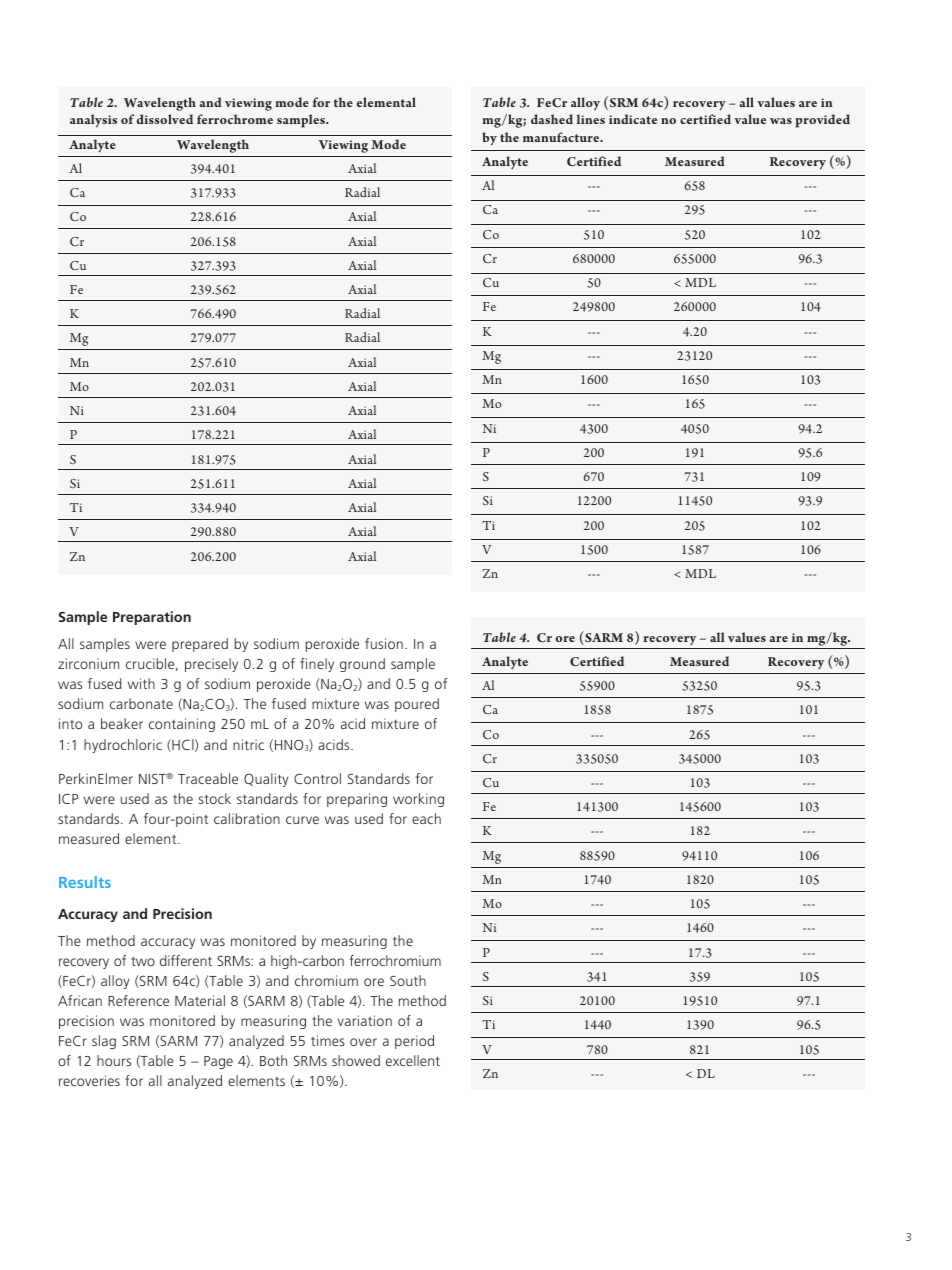 This image has height=1270, width=952. What do you see at coordinates (426, 818) in the image?
I see `each` at bounding box center [426, 818].
